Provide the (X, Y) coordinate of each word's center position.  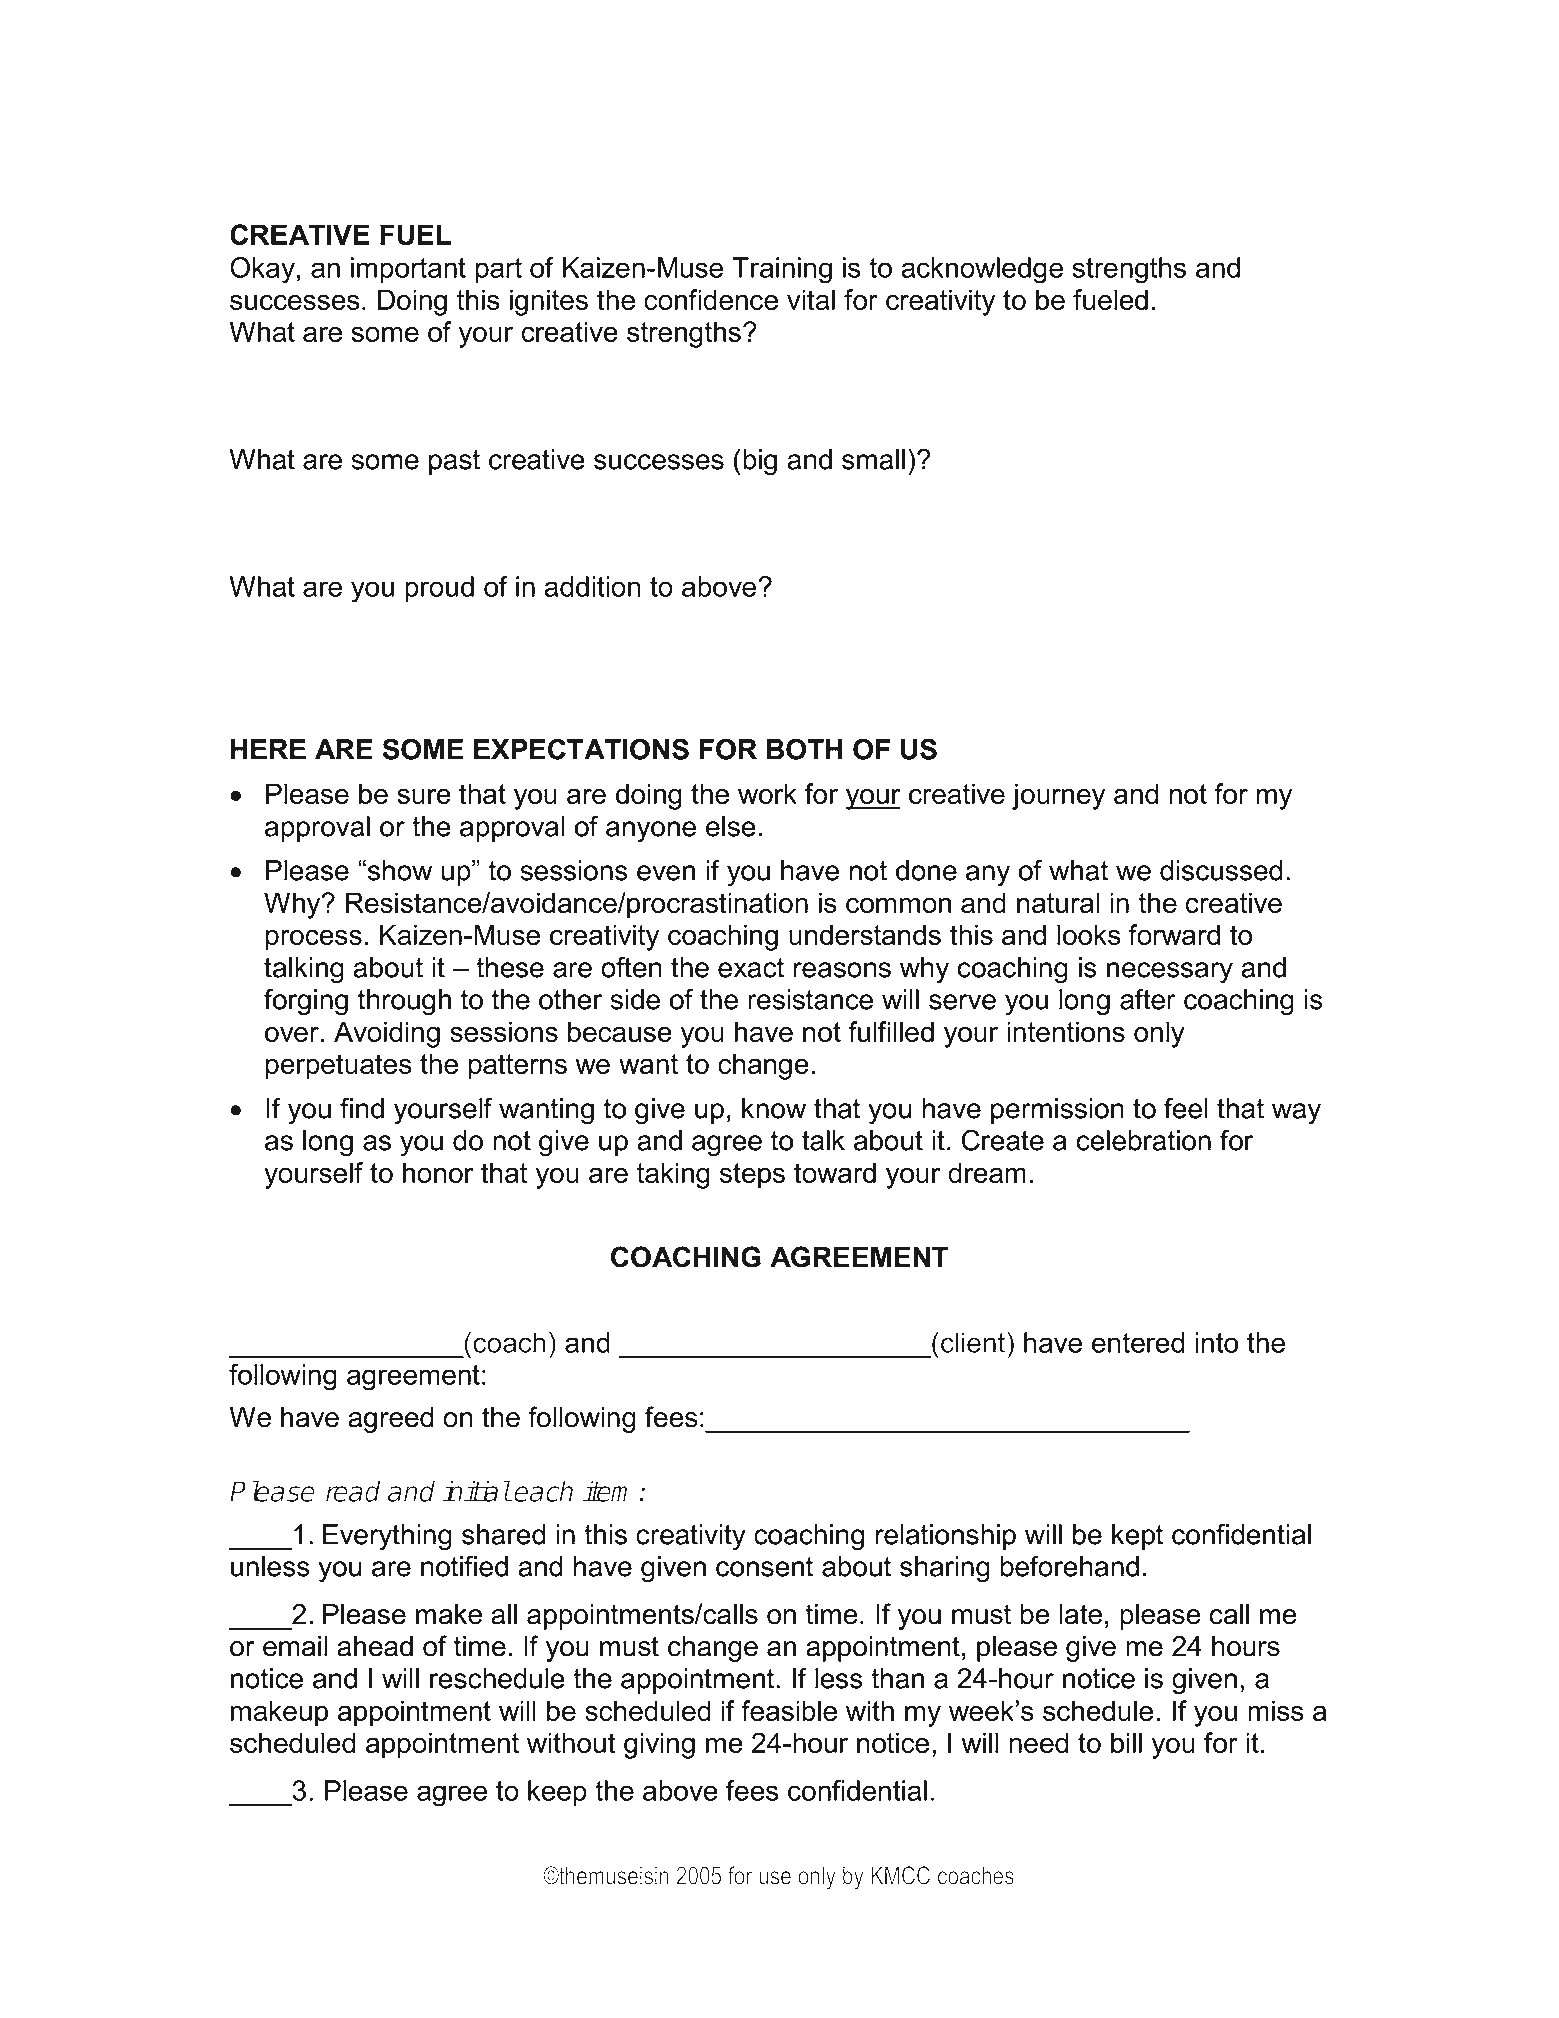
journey (1058, 796)
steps (752, 1176)
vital (811, 299)
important (408, 270)
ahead (375, 1646)
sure (424, 796)
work (767, 793)
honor (438, 1172)
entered (1138, 1342)
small (873, 459)
